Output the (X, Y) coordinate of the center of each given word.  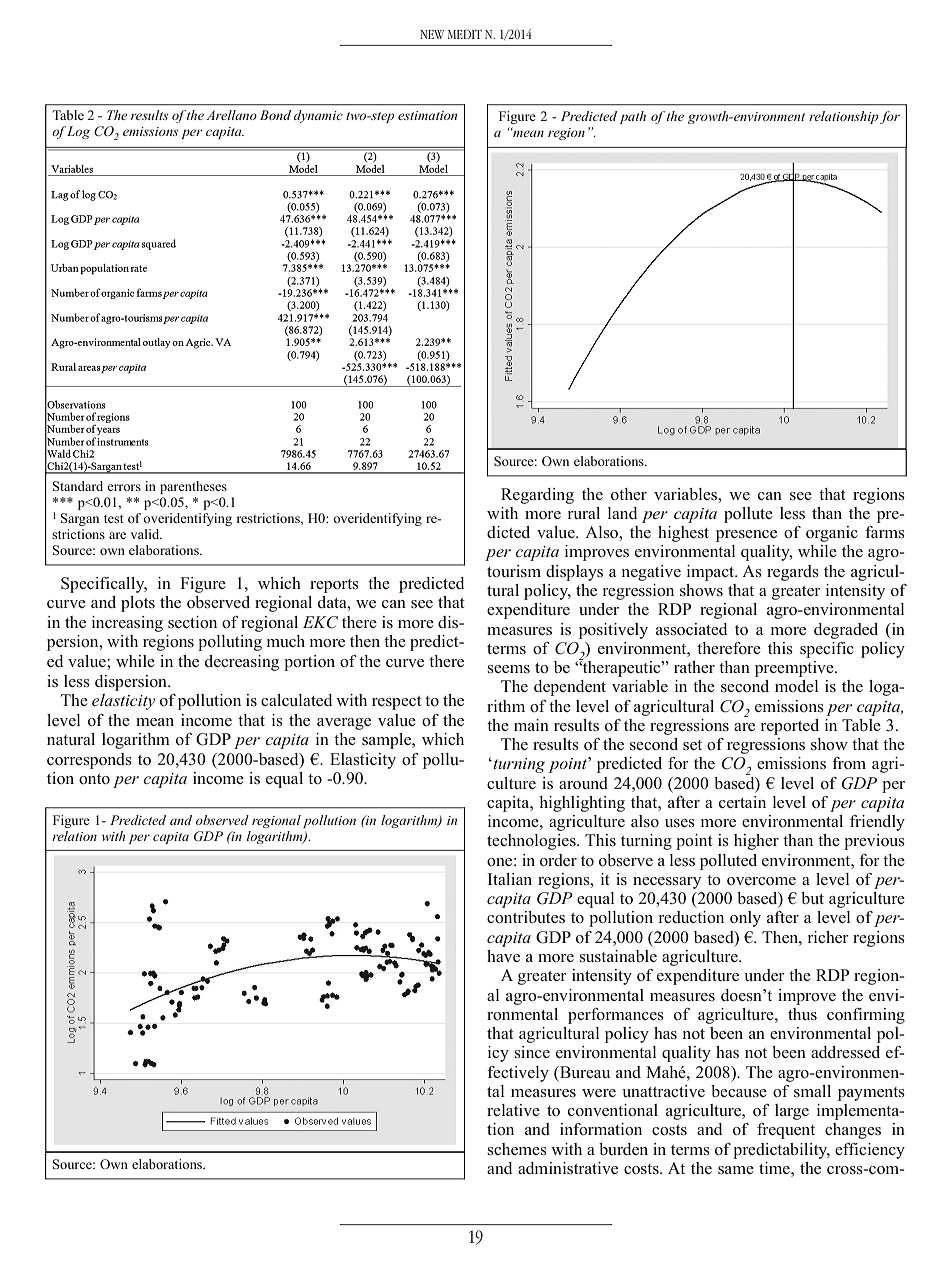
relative (513, 1110)
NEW (432, 34)
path (633, 117)
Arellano (231, 115)
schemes (517, 1149)
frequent (786, 1131)
